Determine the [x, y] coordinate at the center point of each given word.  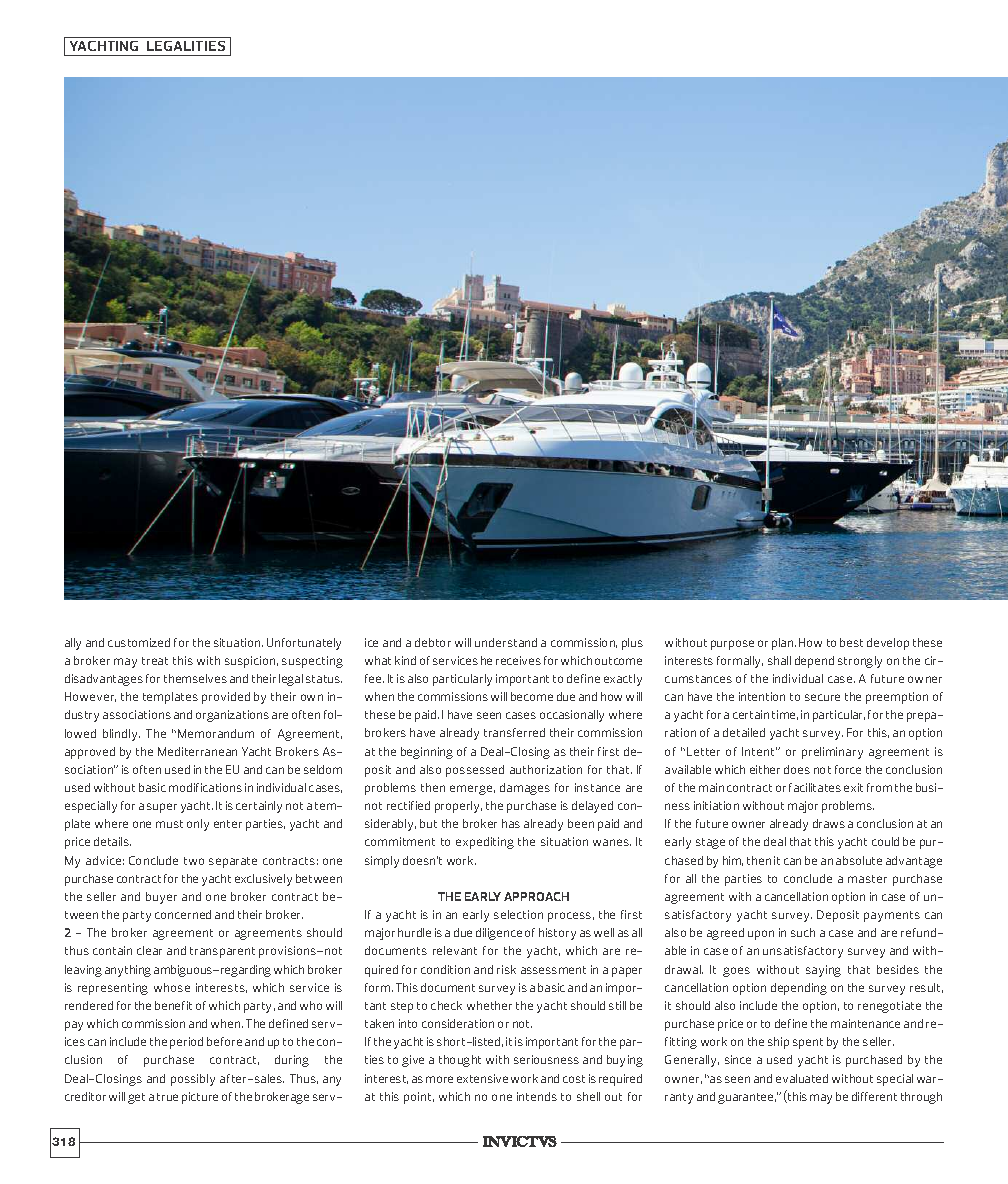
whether [489, 1005]
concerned [183, 914]
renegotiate [889, 1007]
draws [829, 823]
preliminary [832, 753]
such [803, 932]
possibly [193, 1080]
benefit [173, 1005]
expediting [485, 843]
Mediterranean [197, 751]
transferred [514, 732]
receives [518, 660]
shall [779, 660]
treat [155, 661]
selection [518, 914]
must [169, 824]
